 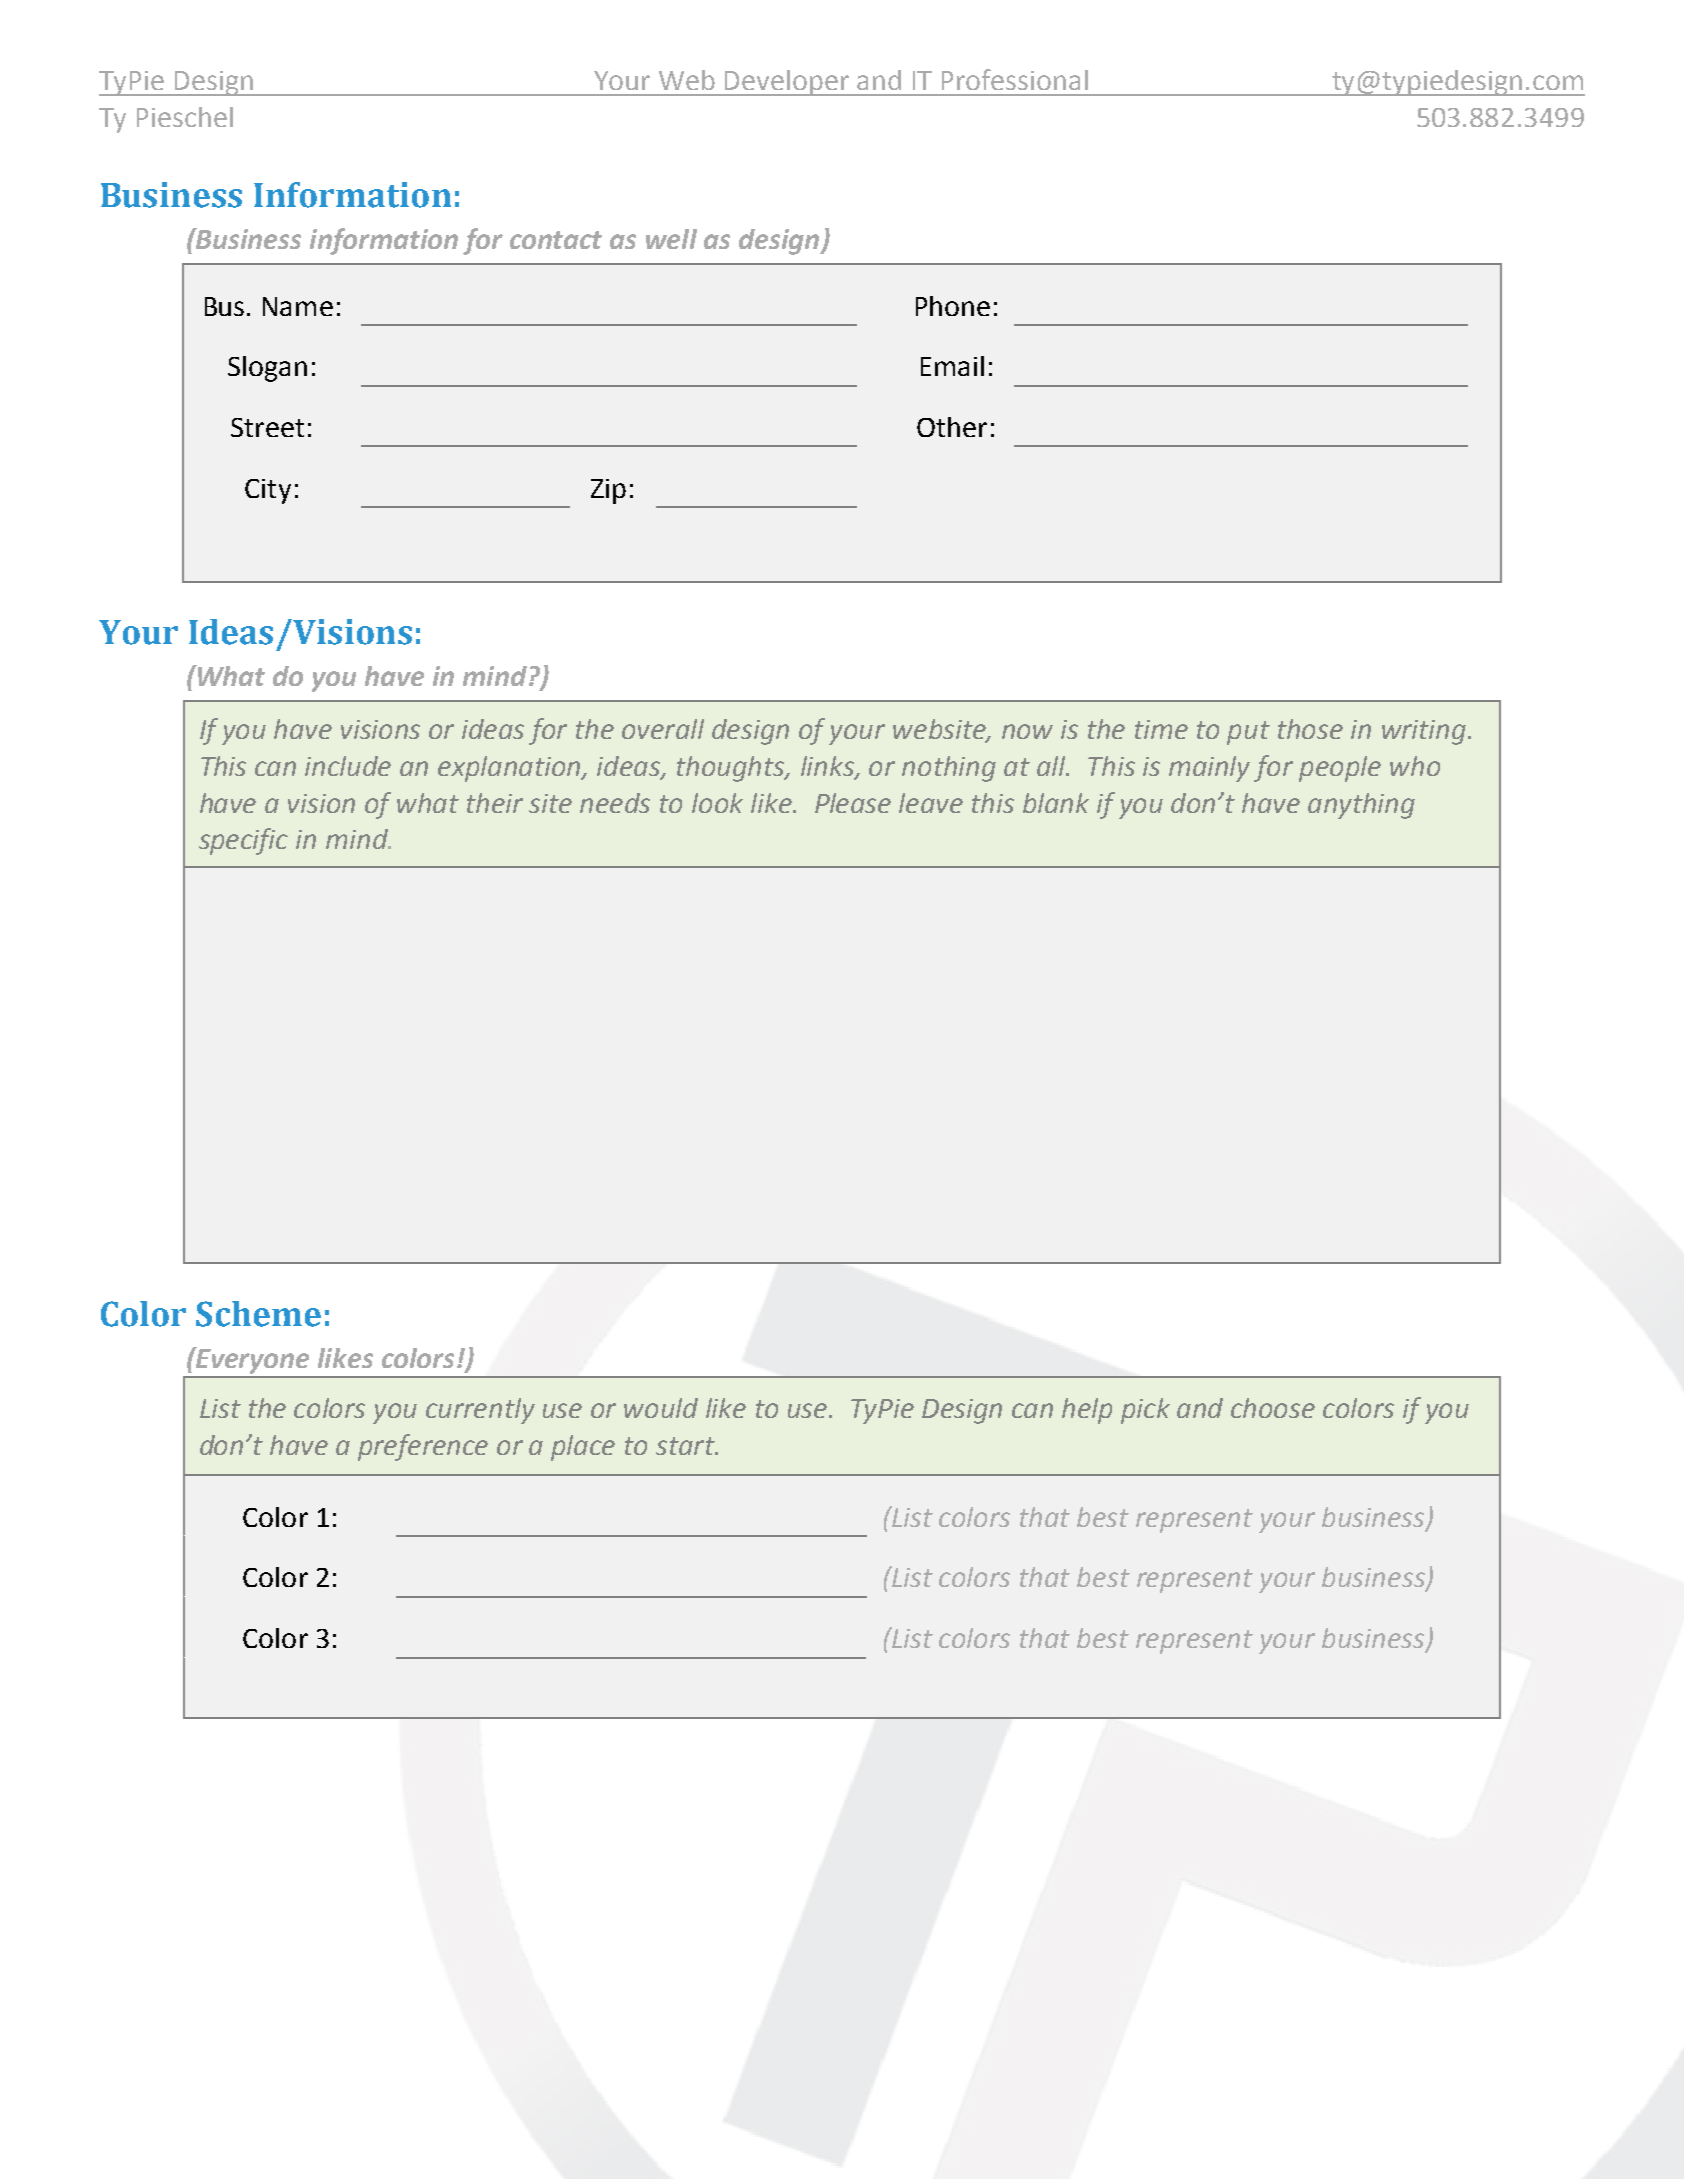 What do you see at coordinates (853, 803) in the screenshot?
I see `Please` at bounding box center [853, 803].
